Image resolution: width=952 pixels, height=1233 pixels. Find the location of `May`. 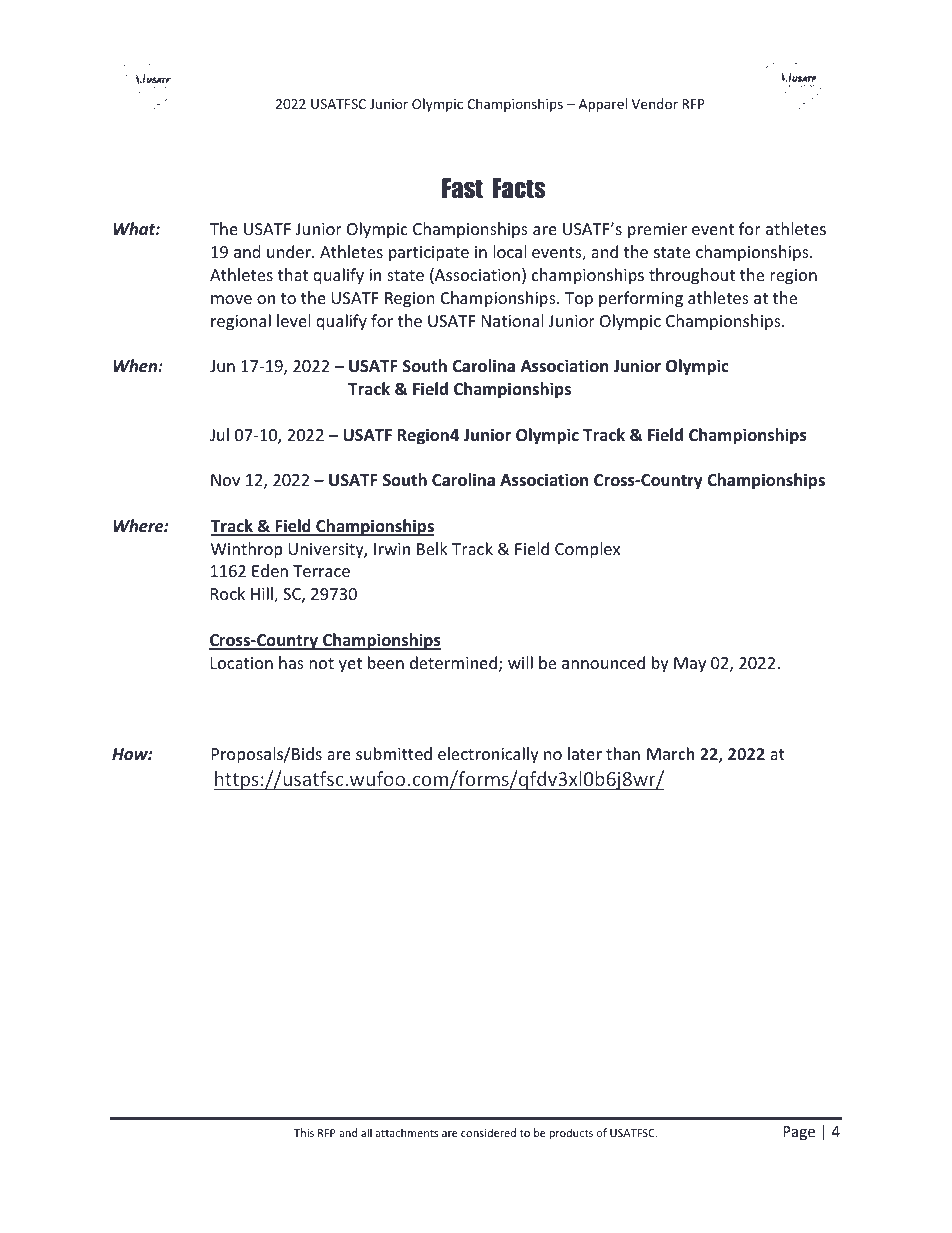

May is located at coordinates (690, 665).
